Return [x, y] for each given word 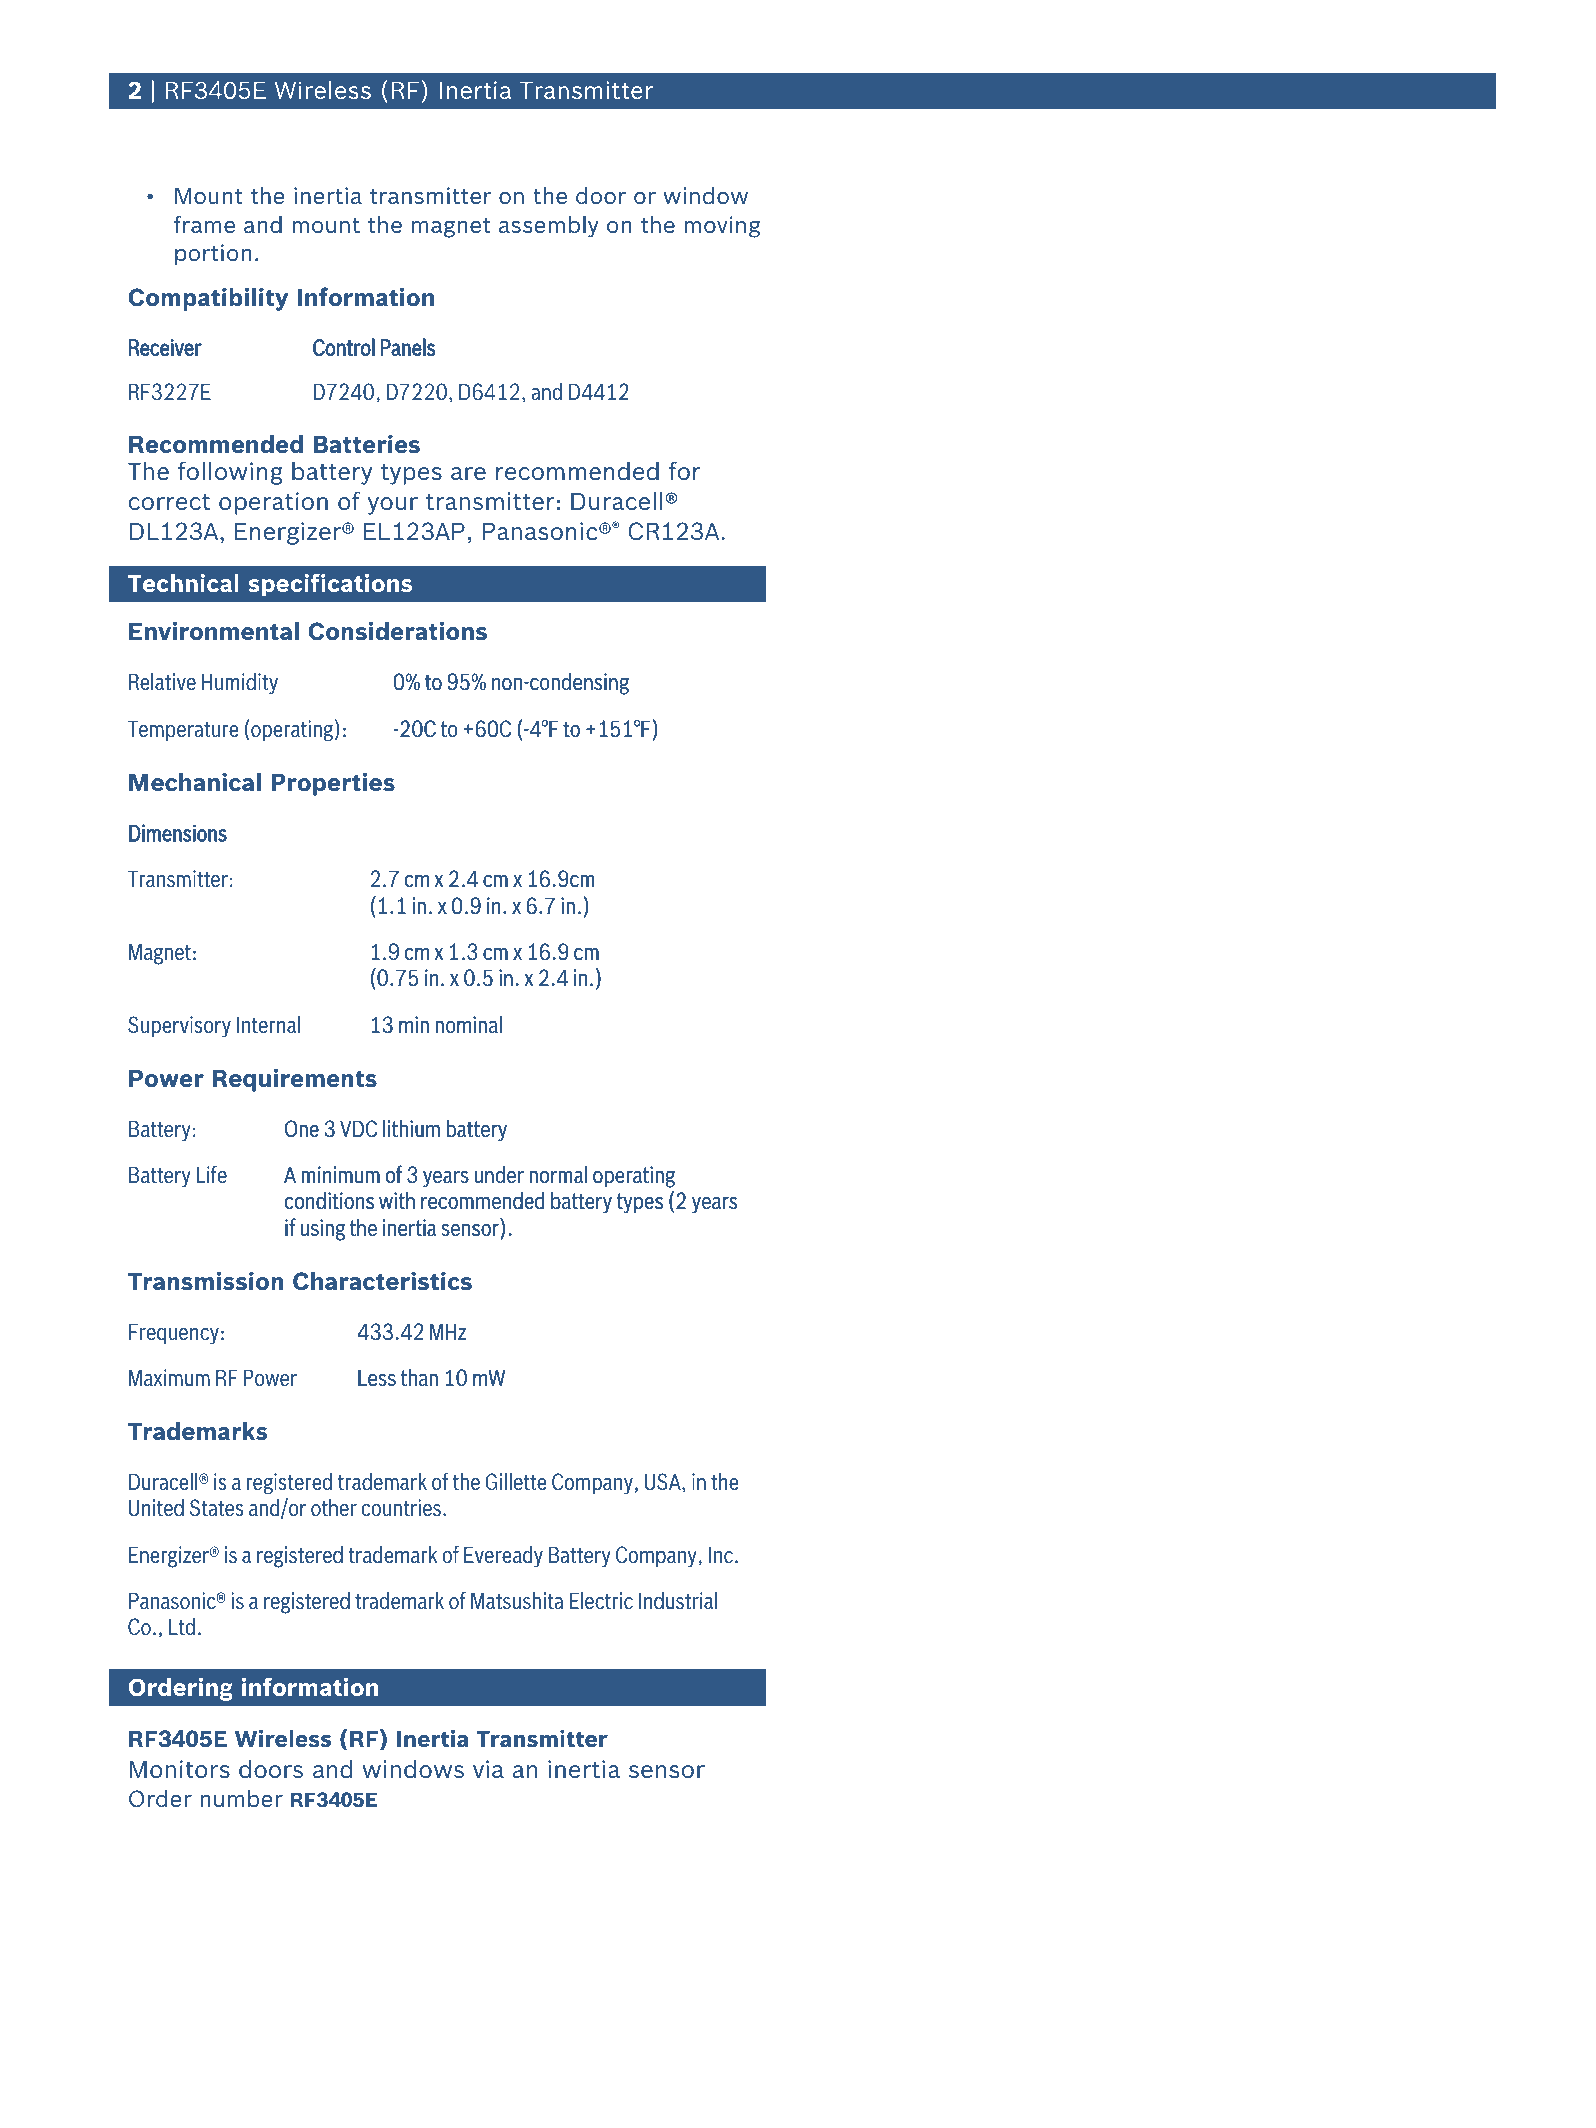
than [419, 1377]
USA [664, 1483]
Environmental [214, 631]
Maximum [169, 1377]
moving [722, 227]
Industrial [678, 1600]
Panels [407, 347]
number [241, 1798]
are [468, 473]
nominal [468, 1024]
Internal [268, 1024]
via [488, 1769]
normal [558, 1174]
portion [213, 254]
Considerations [397, 631]
